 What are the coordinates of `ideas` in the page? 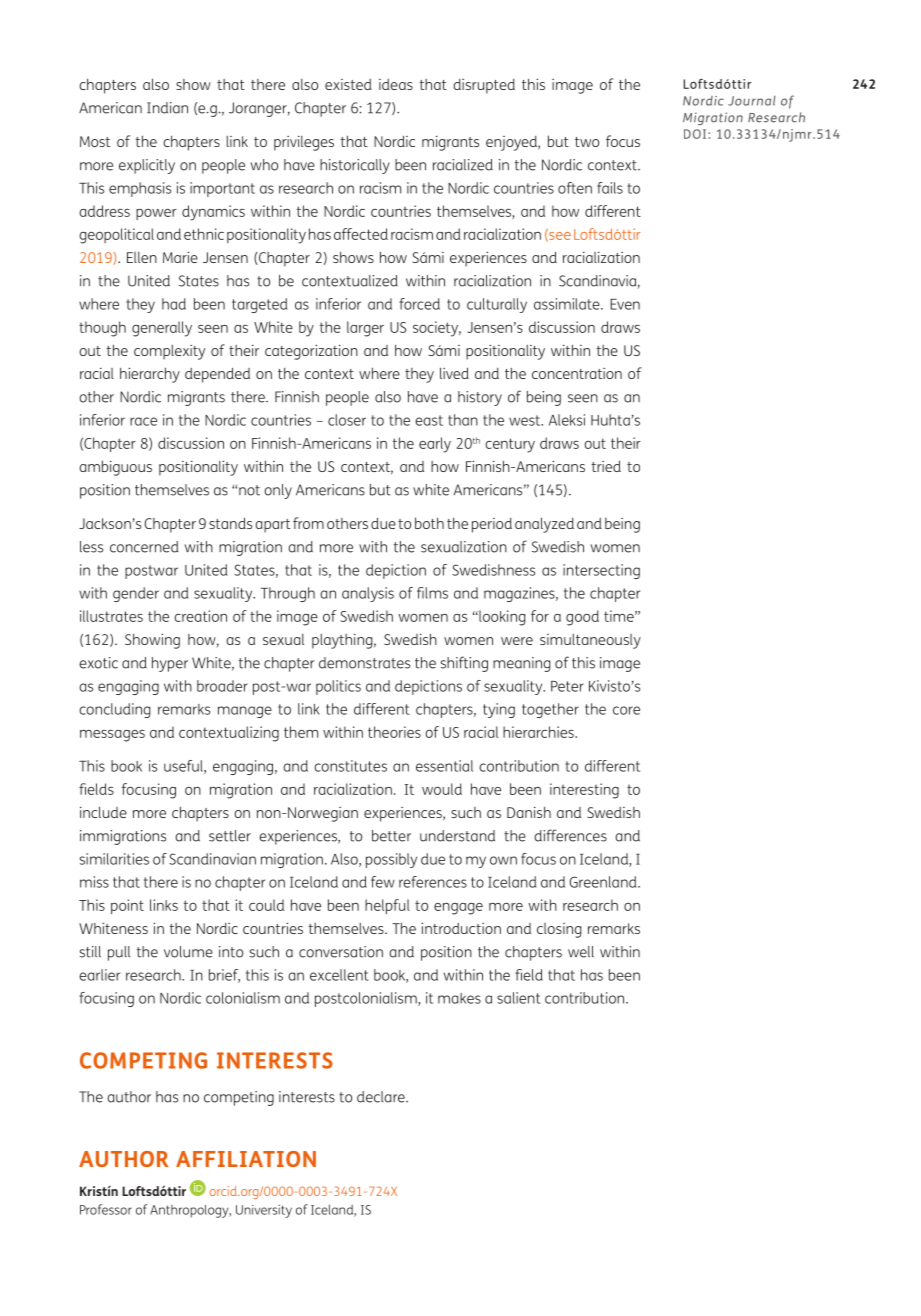 It's located at (396, 84).
